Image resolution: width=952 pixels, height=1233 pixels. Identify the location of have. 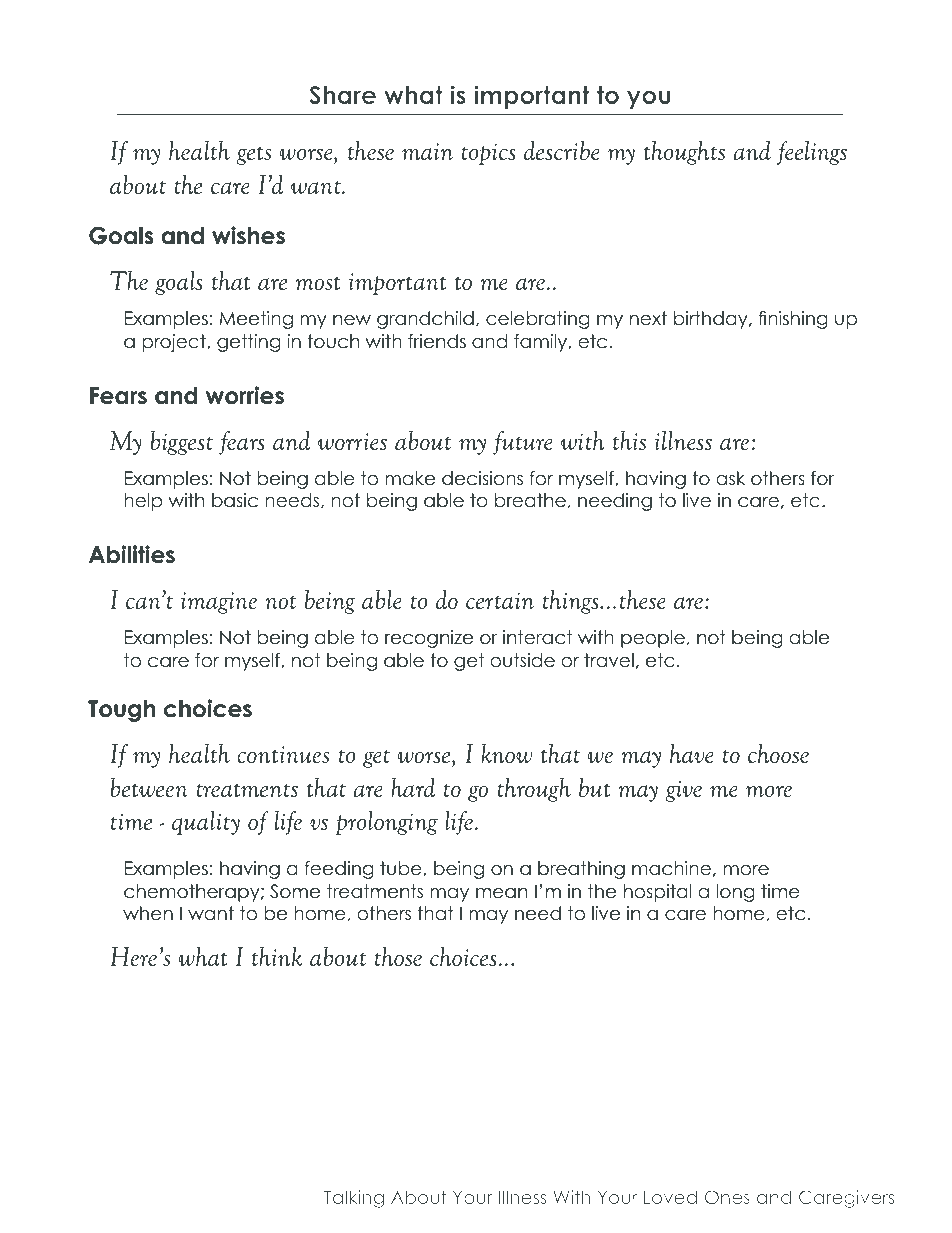
(692, 753).
